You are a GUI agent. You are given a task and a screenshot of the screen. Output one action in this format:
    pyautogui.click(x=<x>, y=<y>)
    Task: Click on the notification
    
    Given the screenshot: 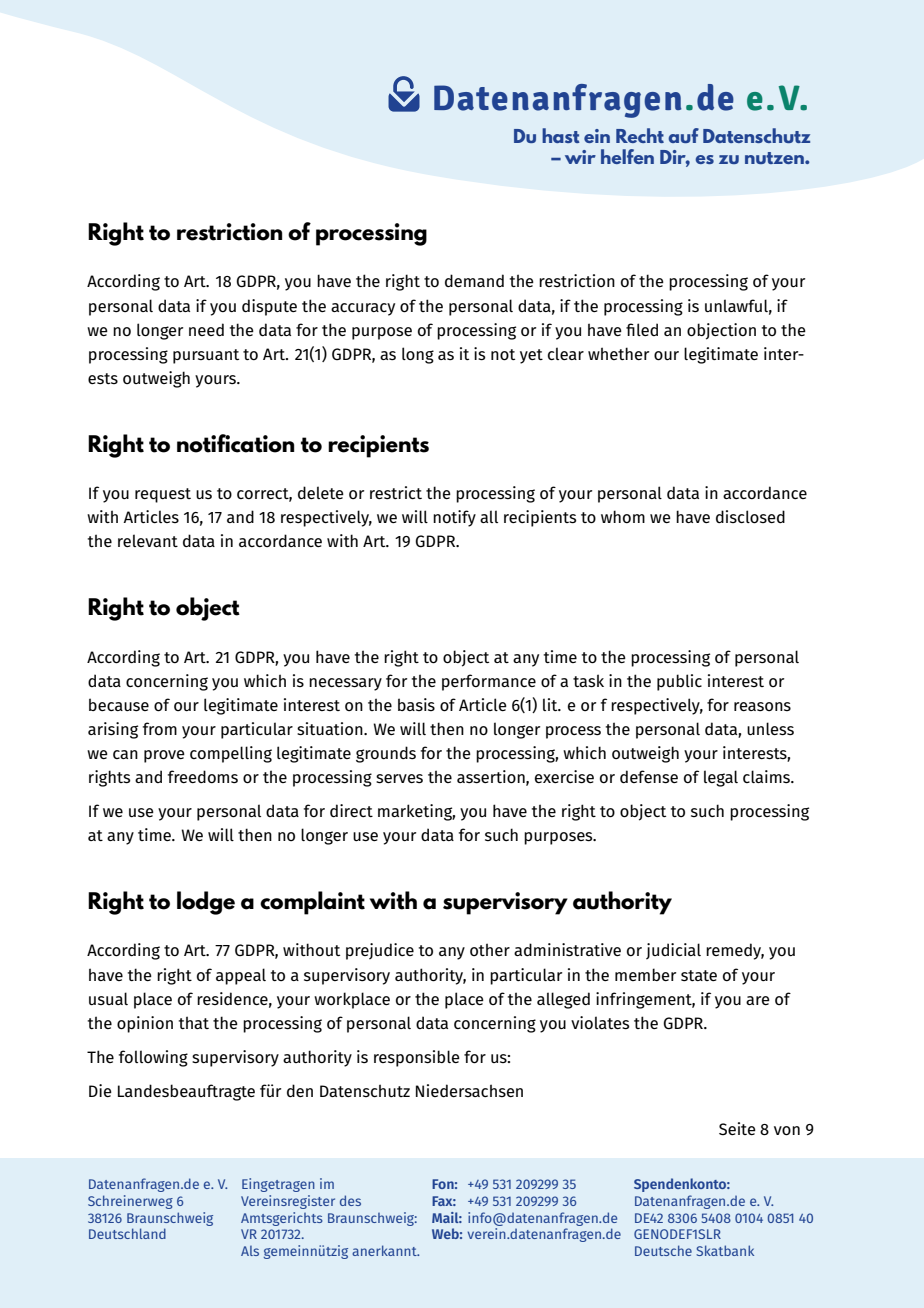 What is the action you would take?
    pyautogui.click(x=235, y=443)
